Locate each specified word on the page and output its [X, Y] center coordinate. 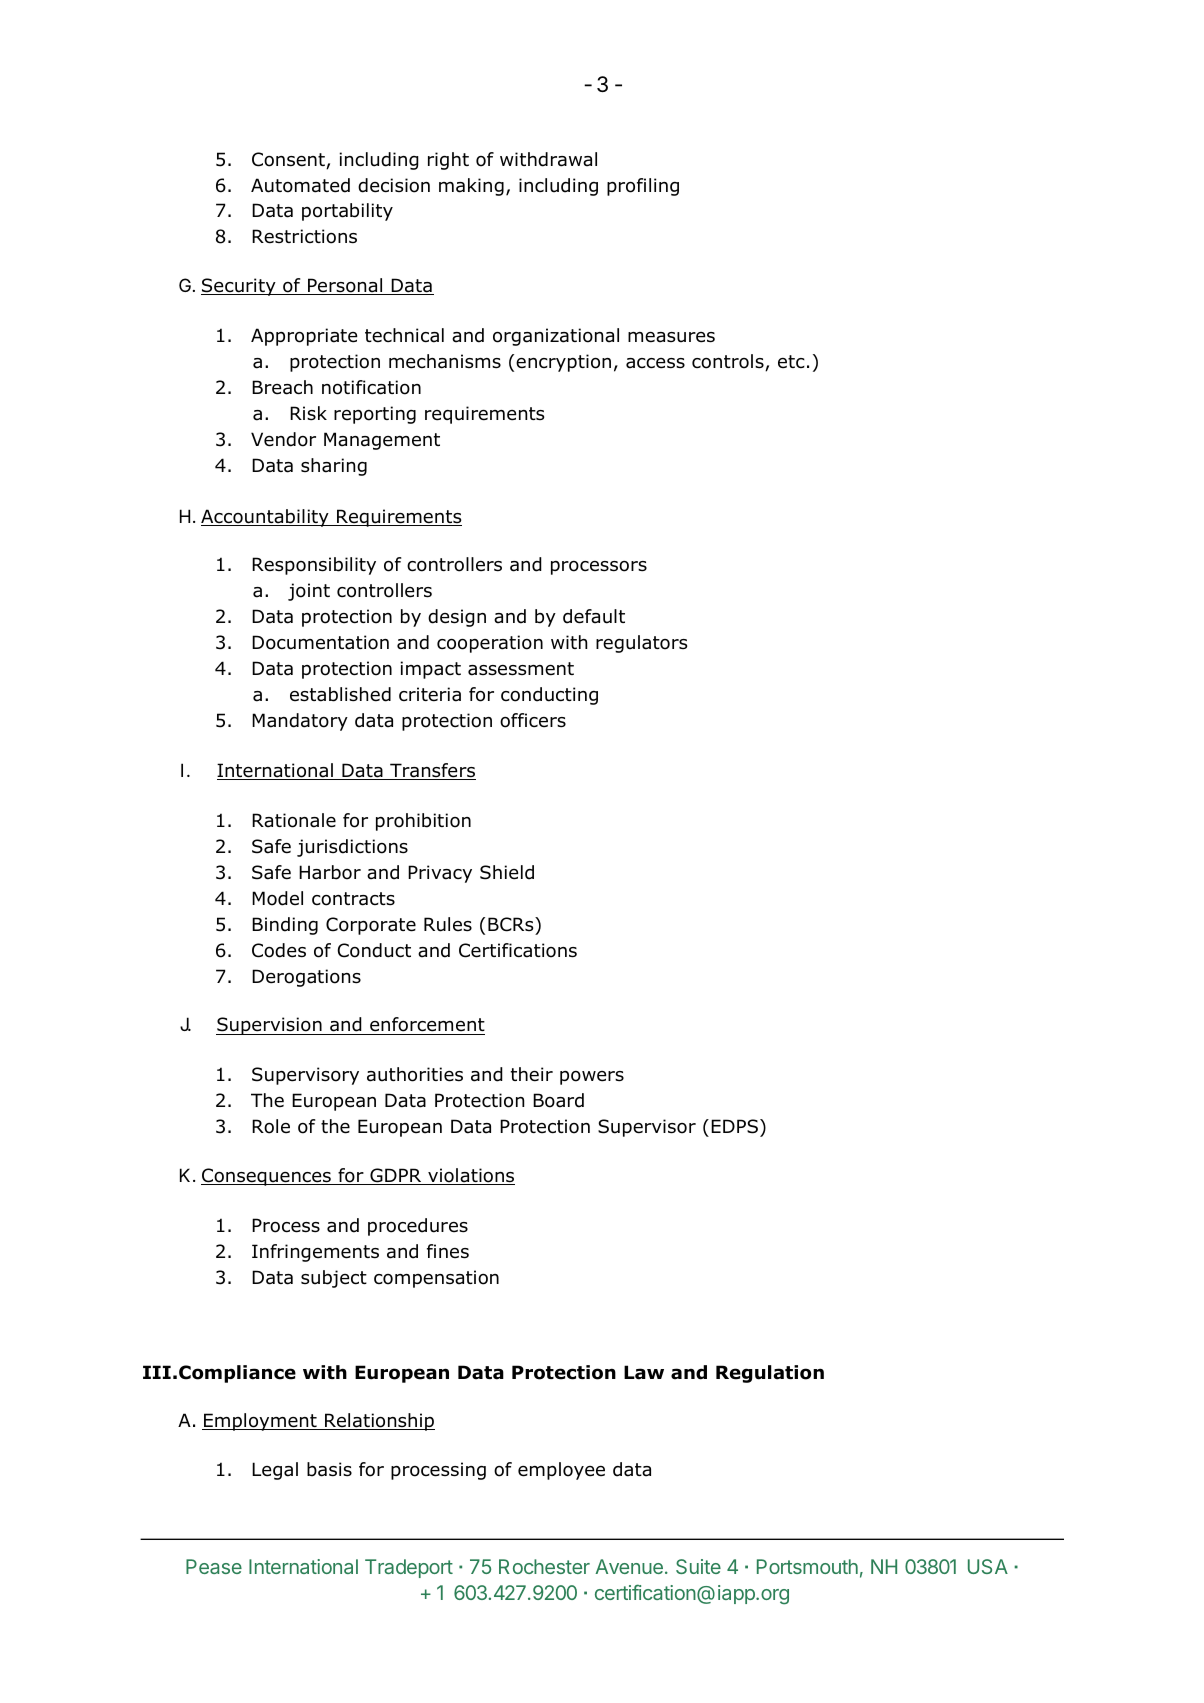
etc [791, 362]
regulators [641, 644]
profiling [643, 187]
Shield [507, 872]
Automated [300, 185]
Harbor [330, 872]
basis [329, 1469]
